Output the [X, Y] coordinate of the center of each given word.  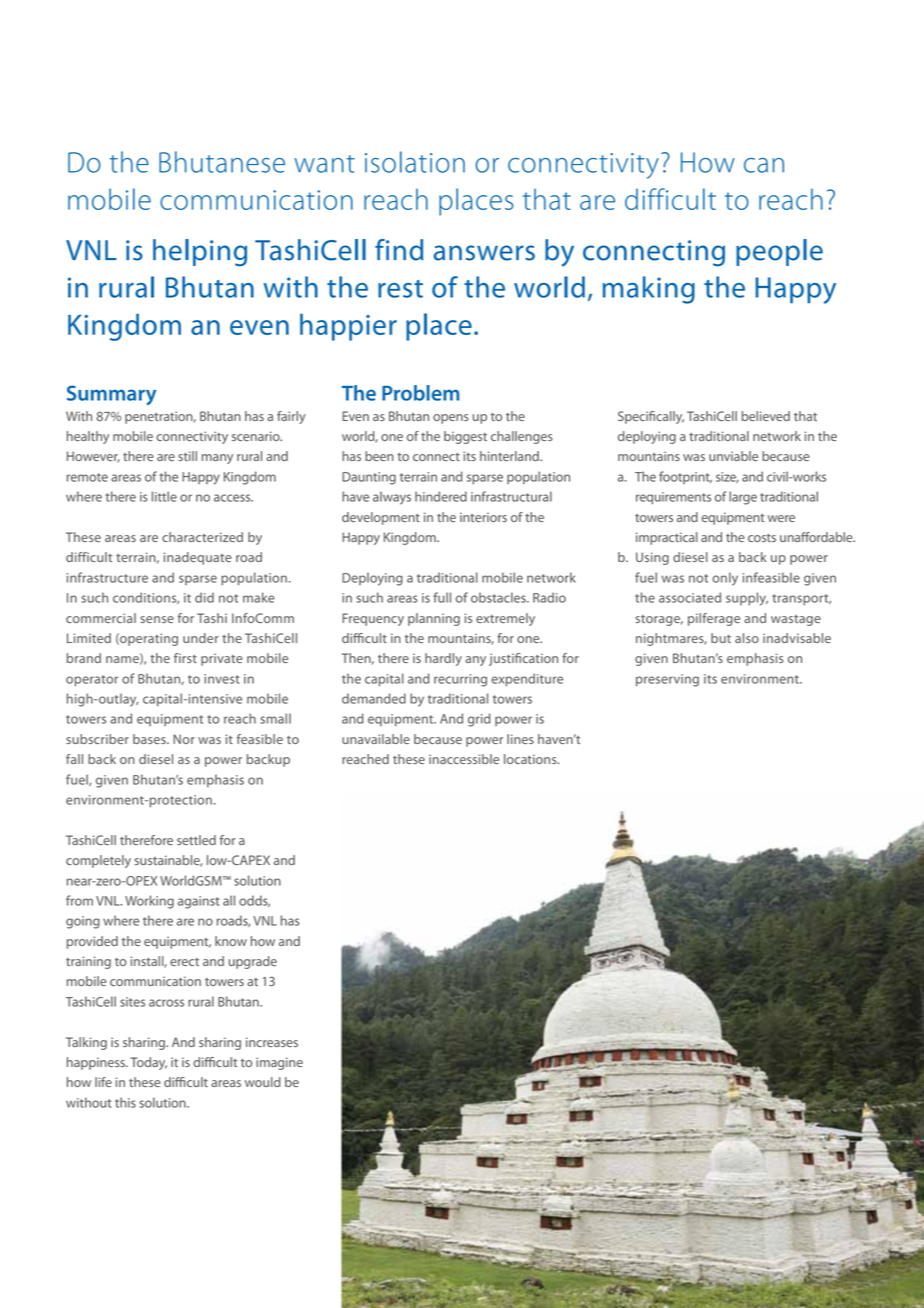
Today [148, 1063]
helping [200, 253]
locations [531, 759]
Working [149, 902]
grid [479, 720]
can [764, 165]
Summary [111, 395]
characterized [202, 537]
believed [766, 416]
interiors [483, 517]
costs [762, 538]
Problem [420, 393]
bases [150, 739]
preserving [667, 680]
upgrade [253, 962]
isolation [415, 162]
